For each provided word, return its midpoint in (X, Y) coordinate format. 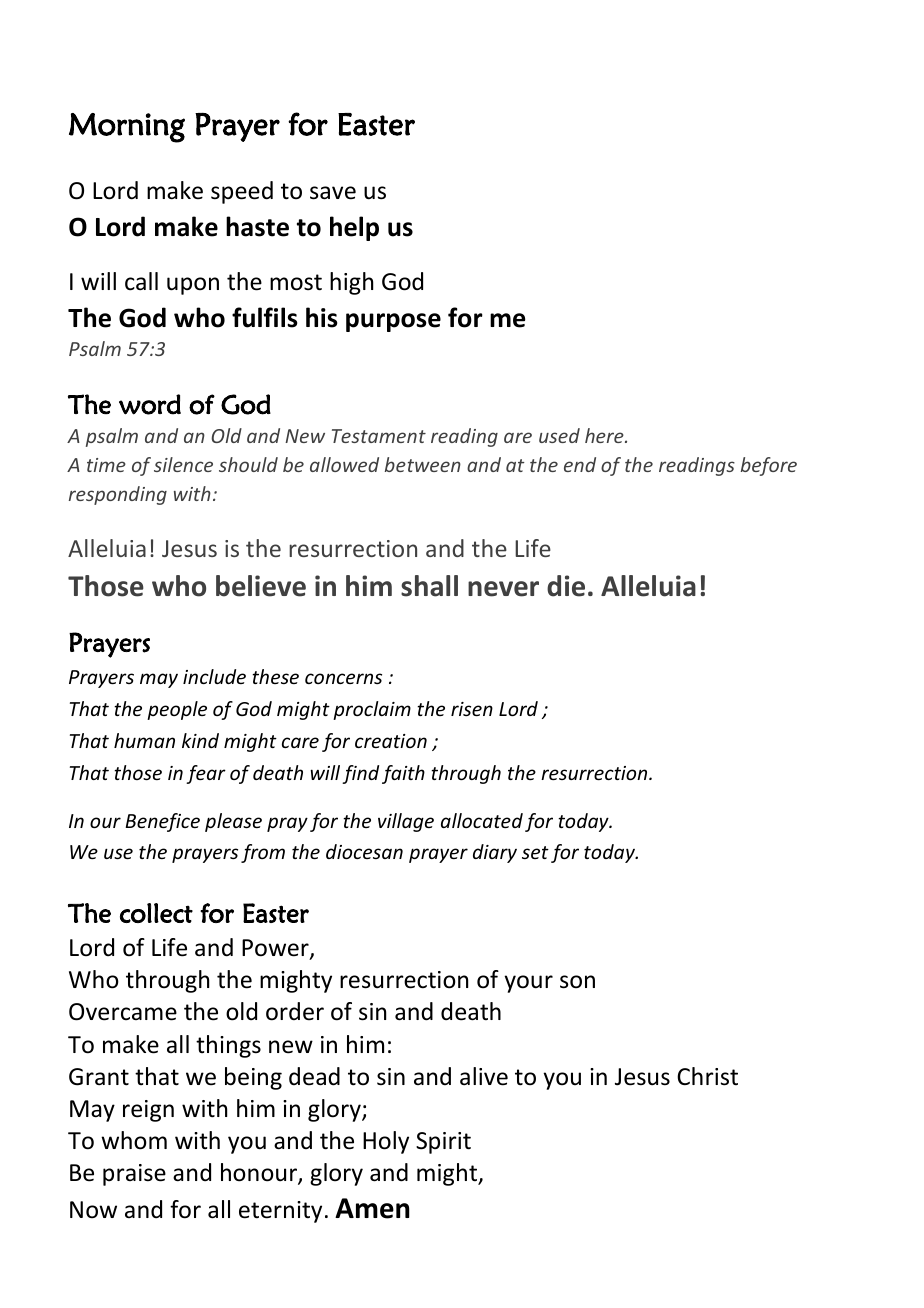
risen (472, 709)
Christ (707, 1076)
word (150, 404)
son (577, 982)
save (333, 193)
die (566, 586)
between (423, 464)
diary (495, 853)
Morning (127, 128)
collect (156, 913)
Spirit (443, 1143)
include (214, 676)
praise (134, 1175)
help (354, 228)
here (605, 435)
